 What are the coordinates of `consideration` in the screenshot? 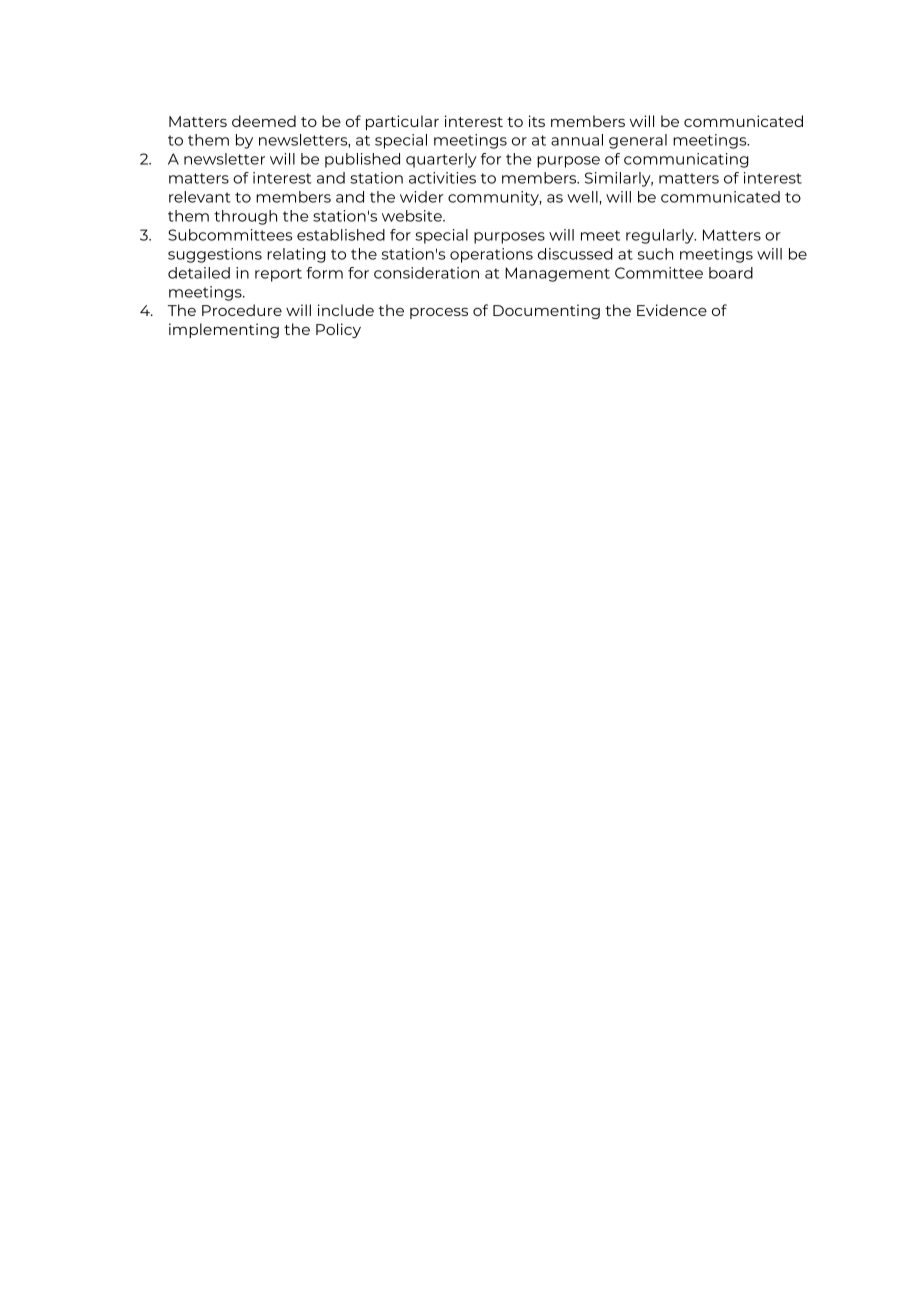 It's located at (426, 273).
